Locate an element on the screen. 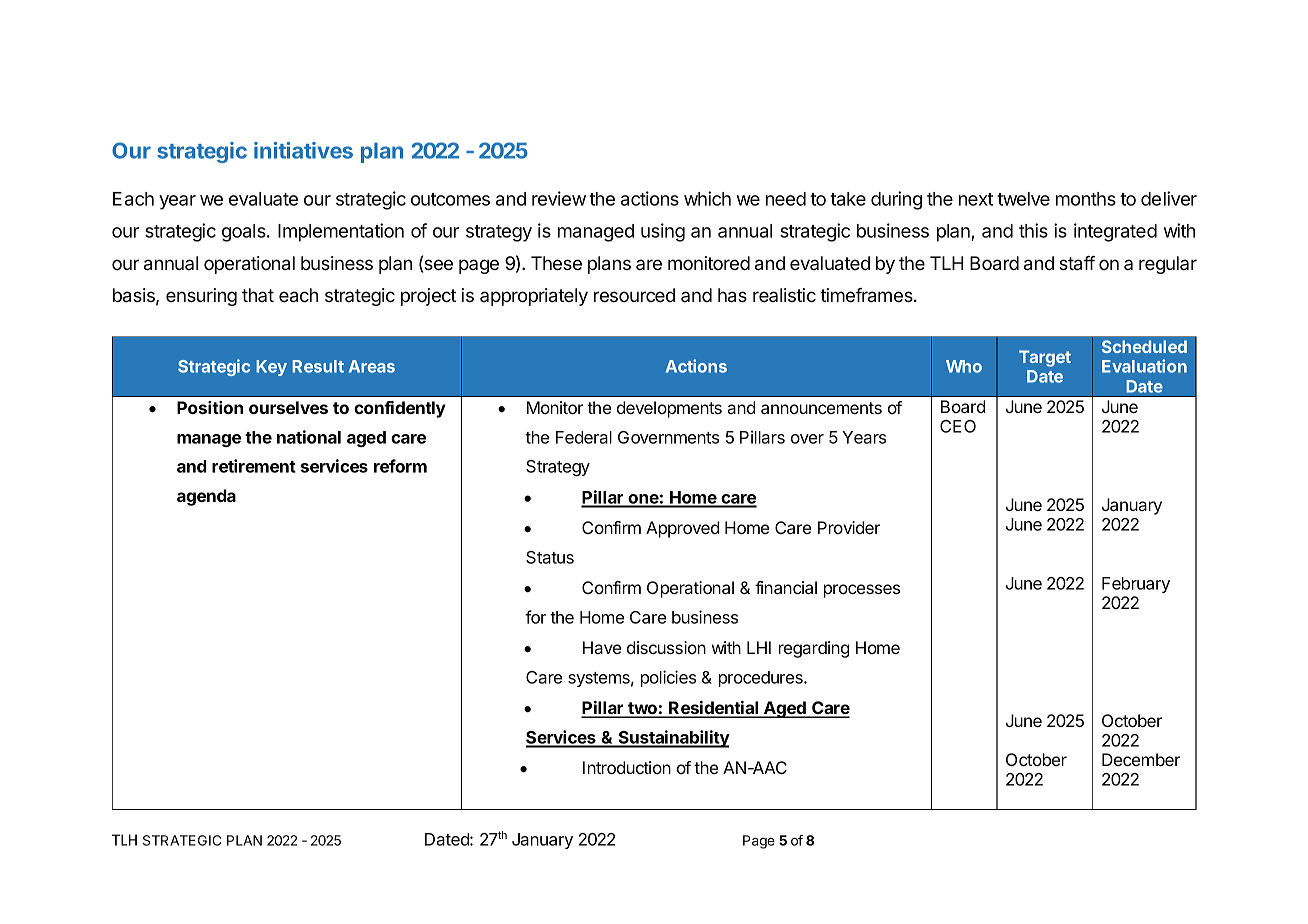 Image resolution: width=1308 pixels, height=924 pixels. Introduction is located at coordinates (627, 767).
